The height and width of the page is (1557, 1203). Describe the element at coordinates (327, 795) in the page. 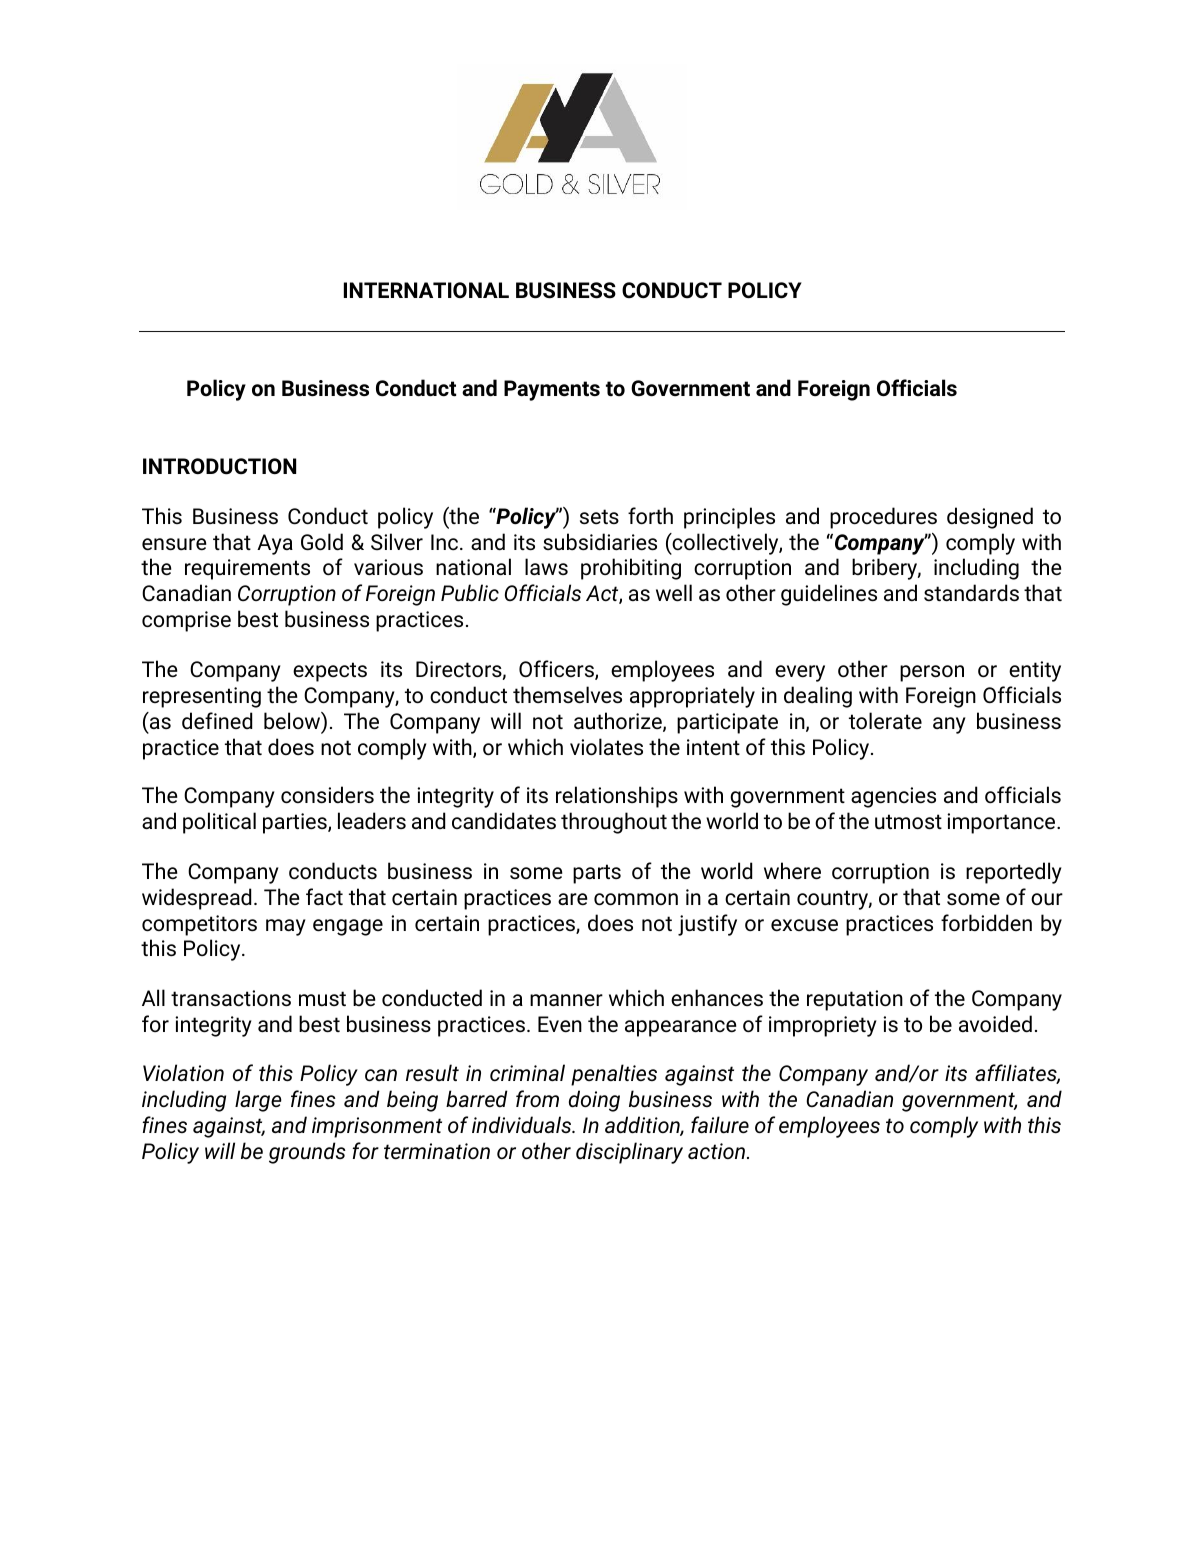

I see `considers` at that location.
